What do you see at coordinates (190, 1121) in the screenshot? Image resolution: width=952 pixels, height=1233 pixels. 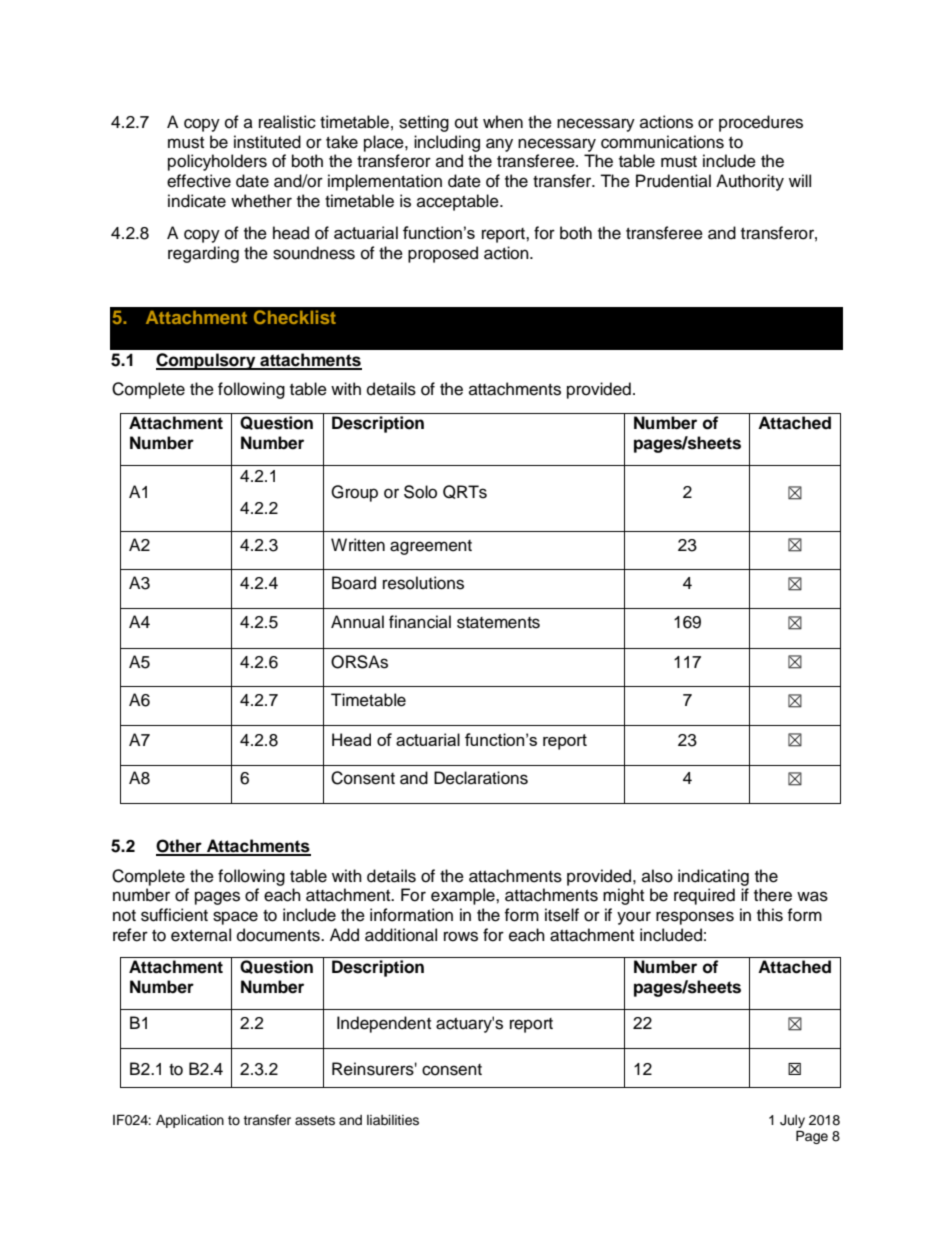 I see `Application` at bounding box center [190, 1121].
